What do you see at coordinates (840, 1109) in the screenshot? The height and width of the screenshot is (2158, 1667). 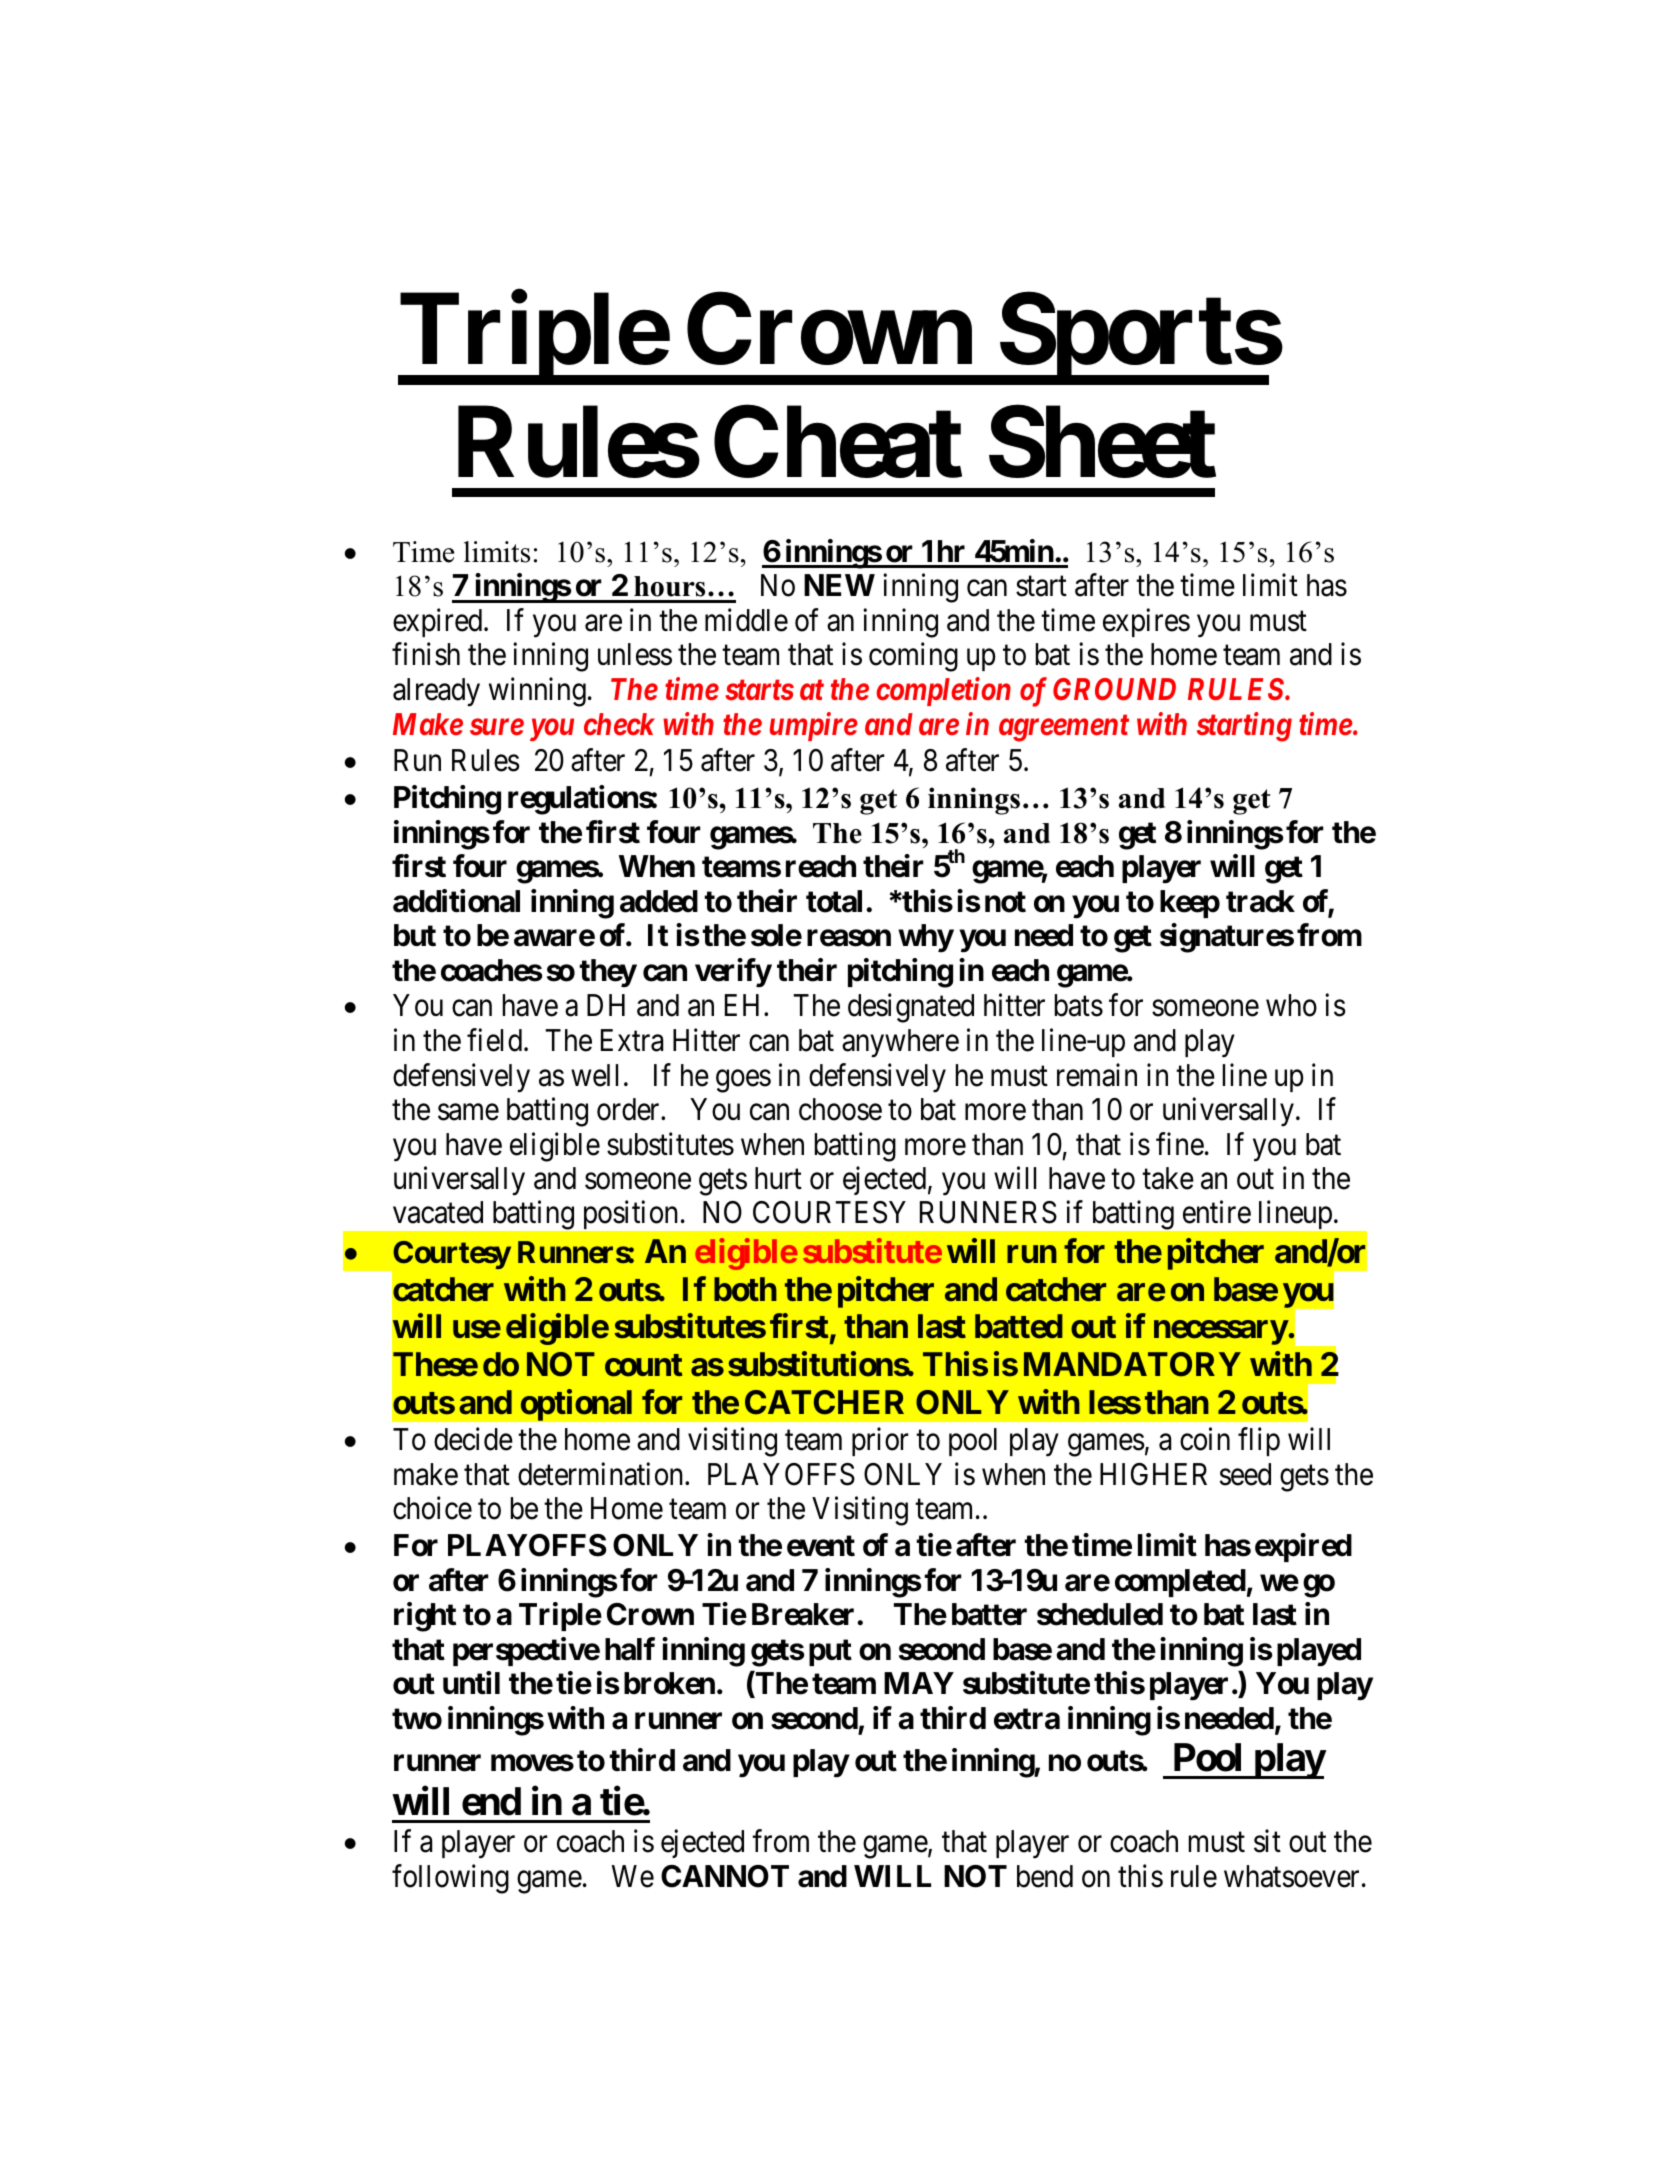 I see `choose` at bounding box center [840, 1109].
